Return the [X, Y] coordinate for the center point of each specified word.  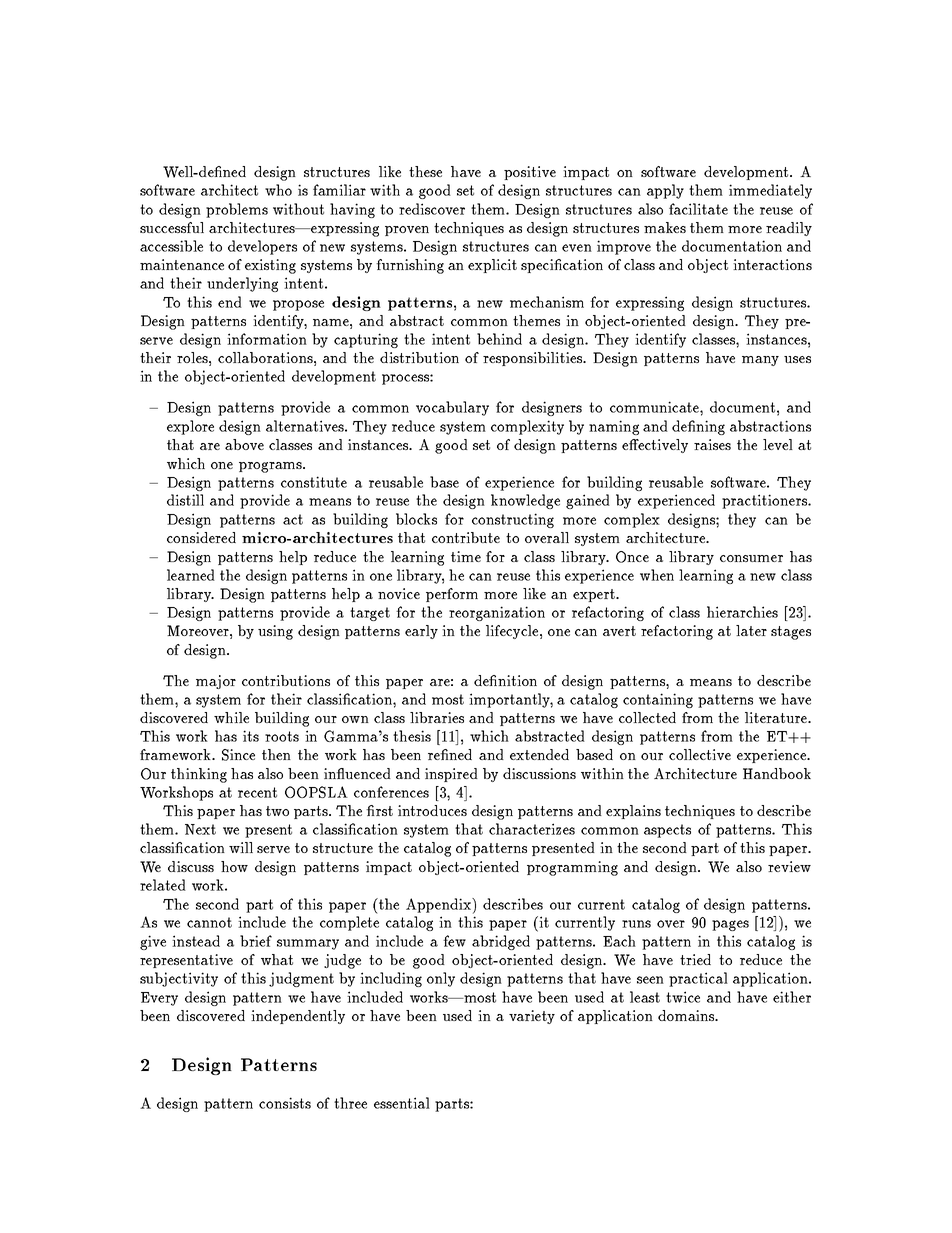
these [425, 171]
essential [402, 1103]
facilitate [698, 209]
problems [237, 210]
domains [687, 1015]
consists [285, 1103]
